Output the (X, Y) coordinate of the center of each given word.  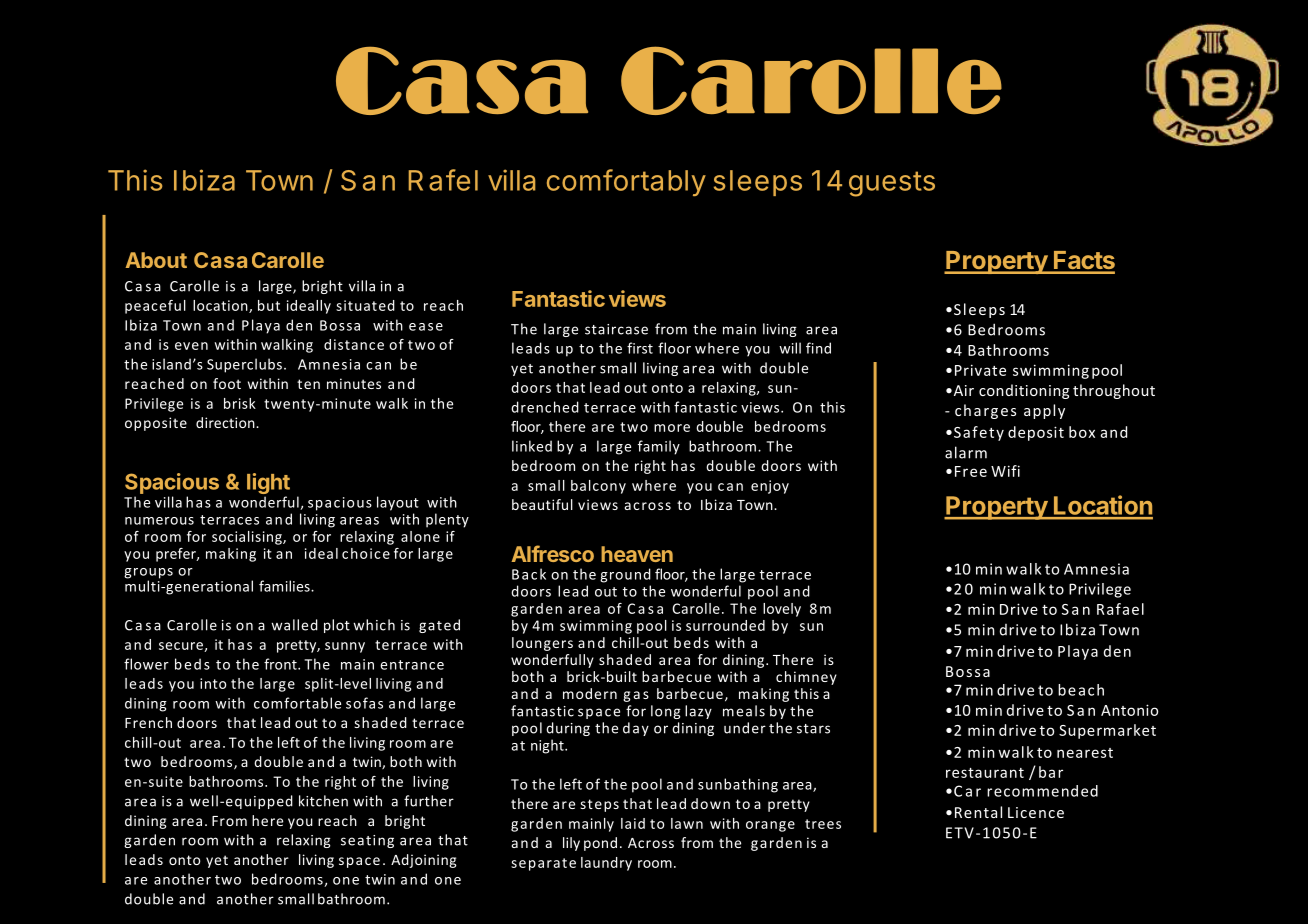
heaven (637, 554)
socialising (248, 538)
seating (367, 841)
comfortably (626, 182)
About (156, 260)
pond (600, 844)
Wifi (1005, 471)
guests (892, 184)
